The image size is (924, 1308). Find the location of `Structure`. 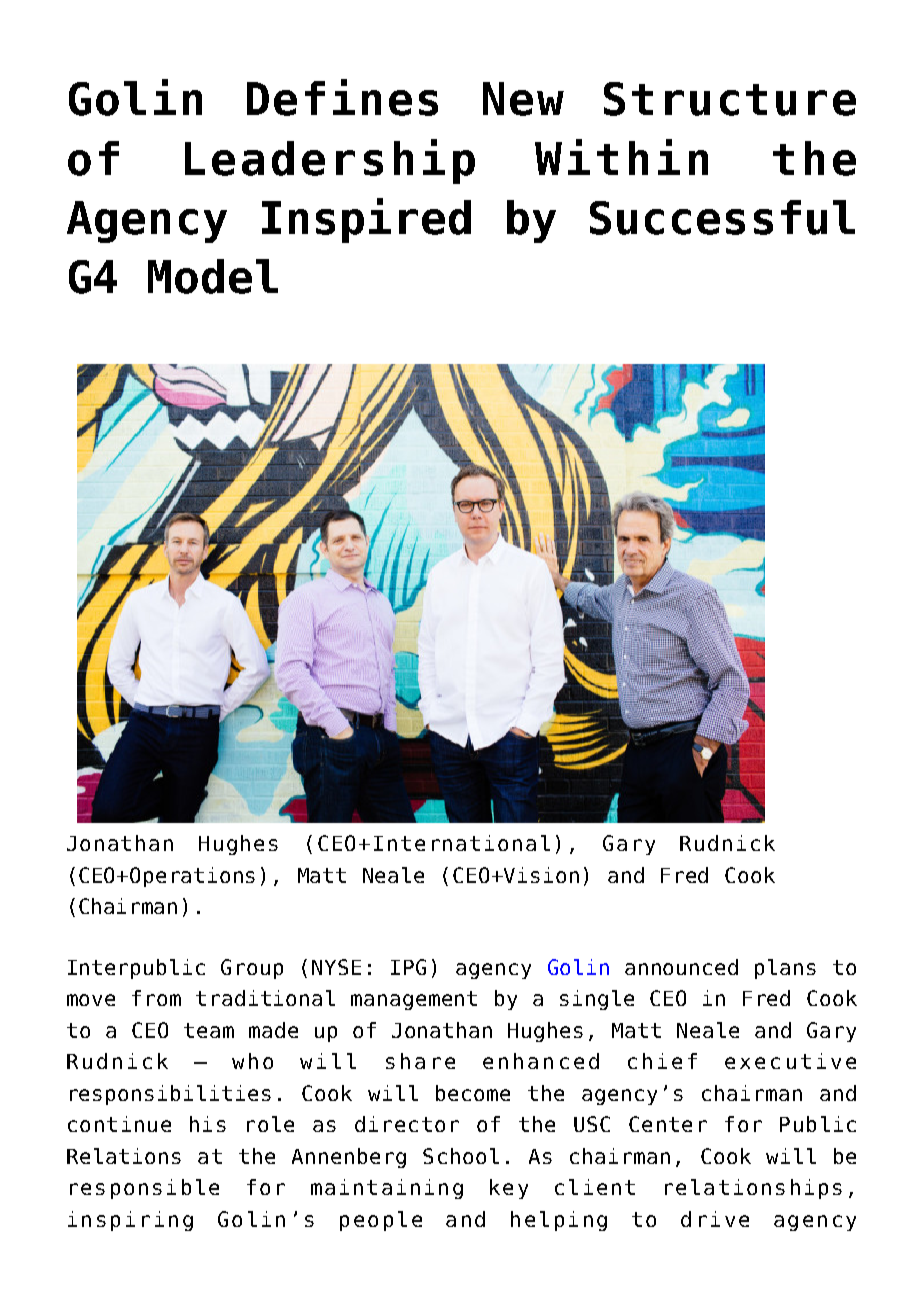

Structure is located at coordinates (730, 99).
